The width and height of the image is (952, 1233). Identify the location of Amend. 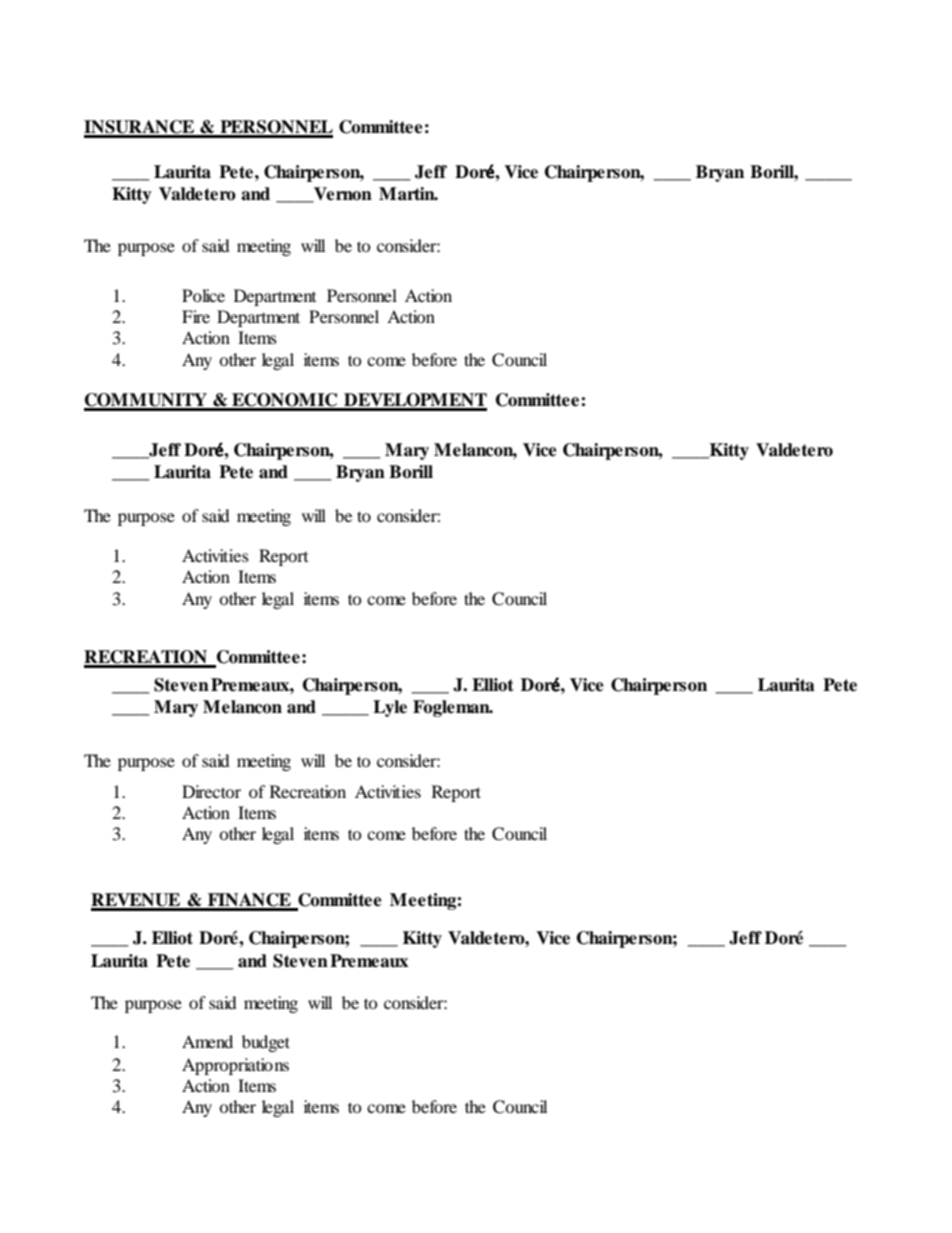
(207, 1041).
